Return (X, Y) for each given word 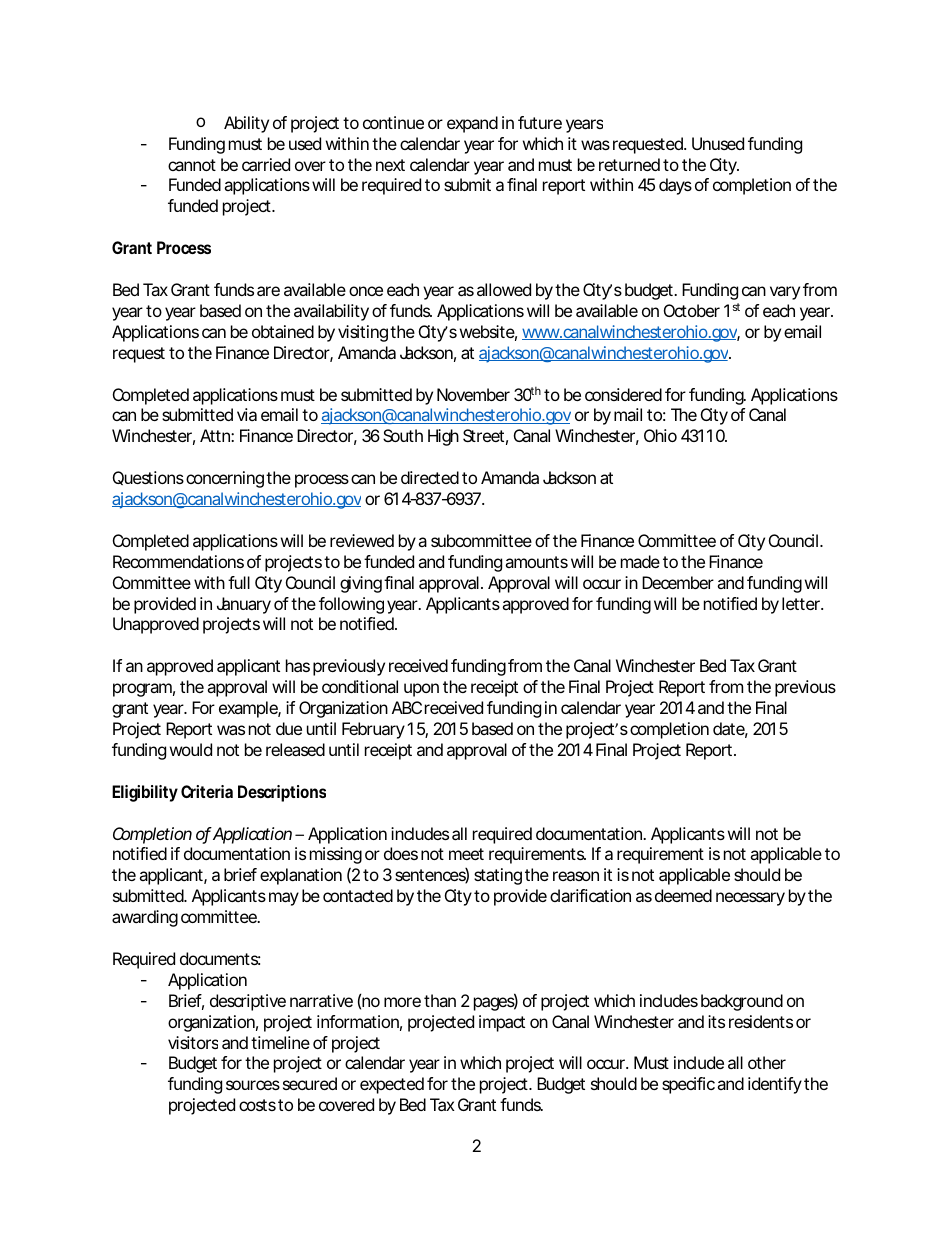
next (390, 165)
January (244, 605)
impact (502, 1023)
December (678, 582)
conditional (360, 686)
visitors (193, 1042)
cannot (192, 165)
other (767, 1062)
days (675, 186)
